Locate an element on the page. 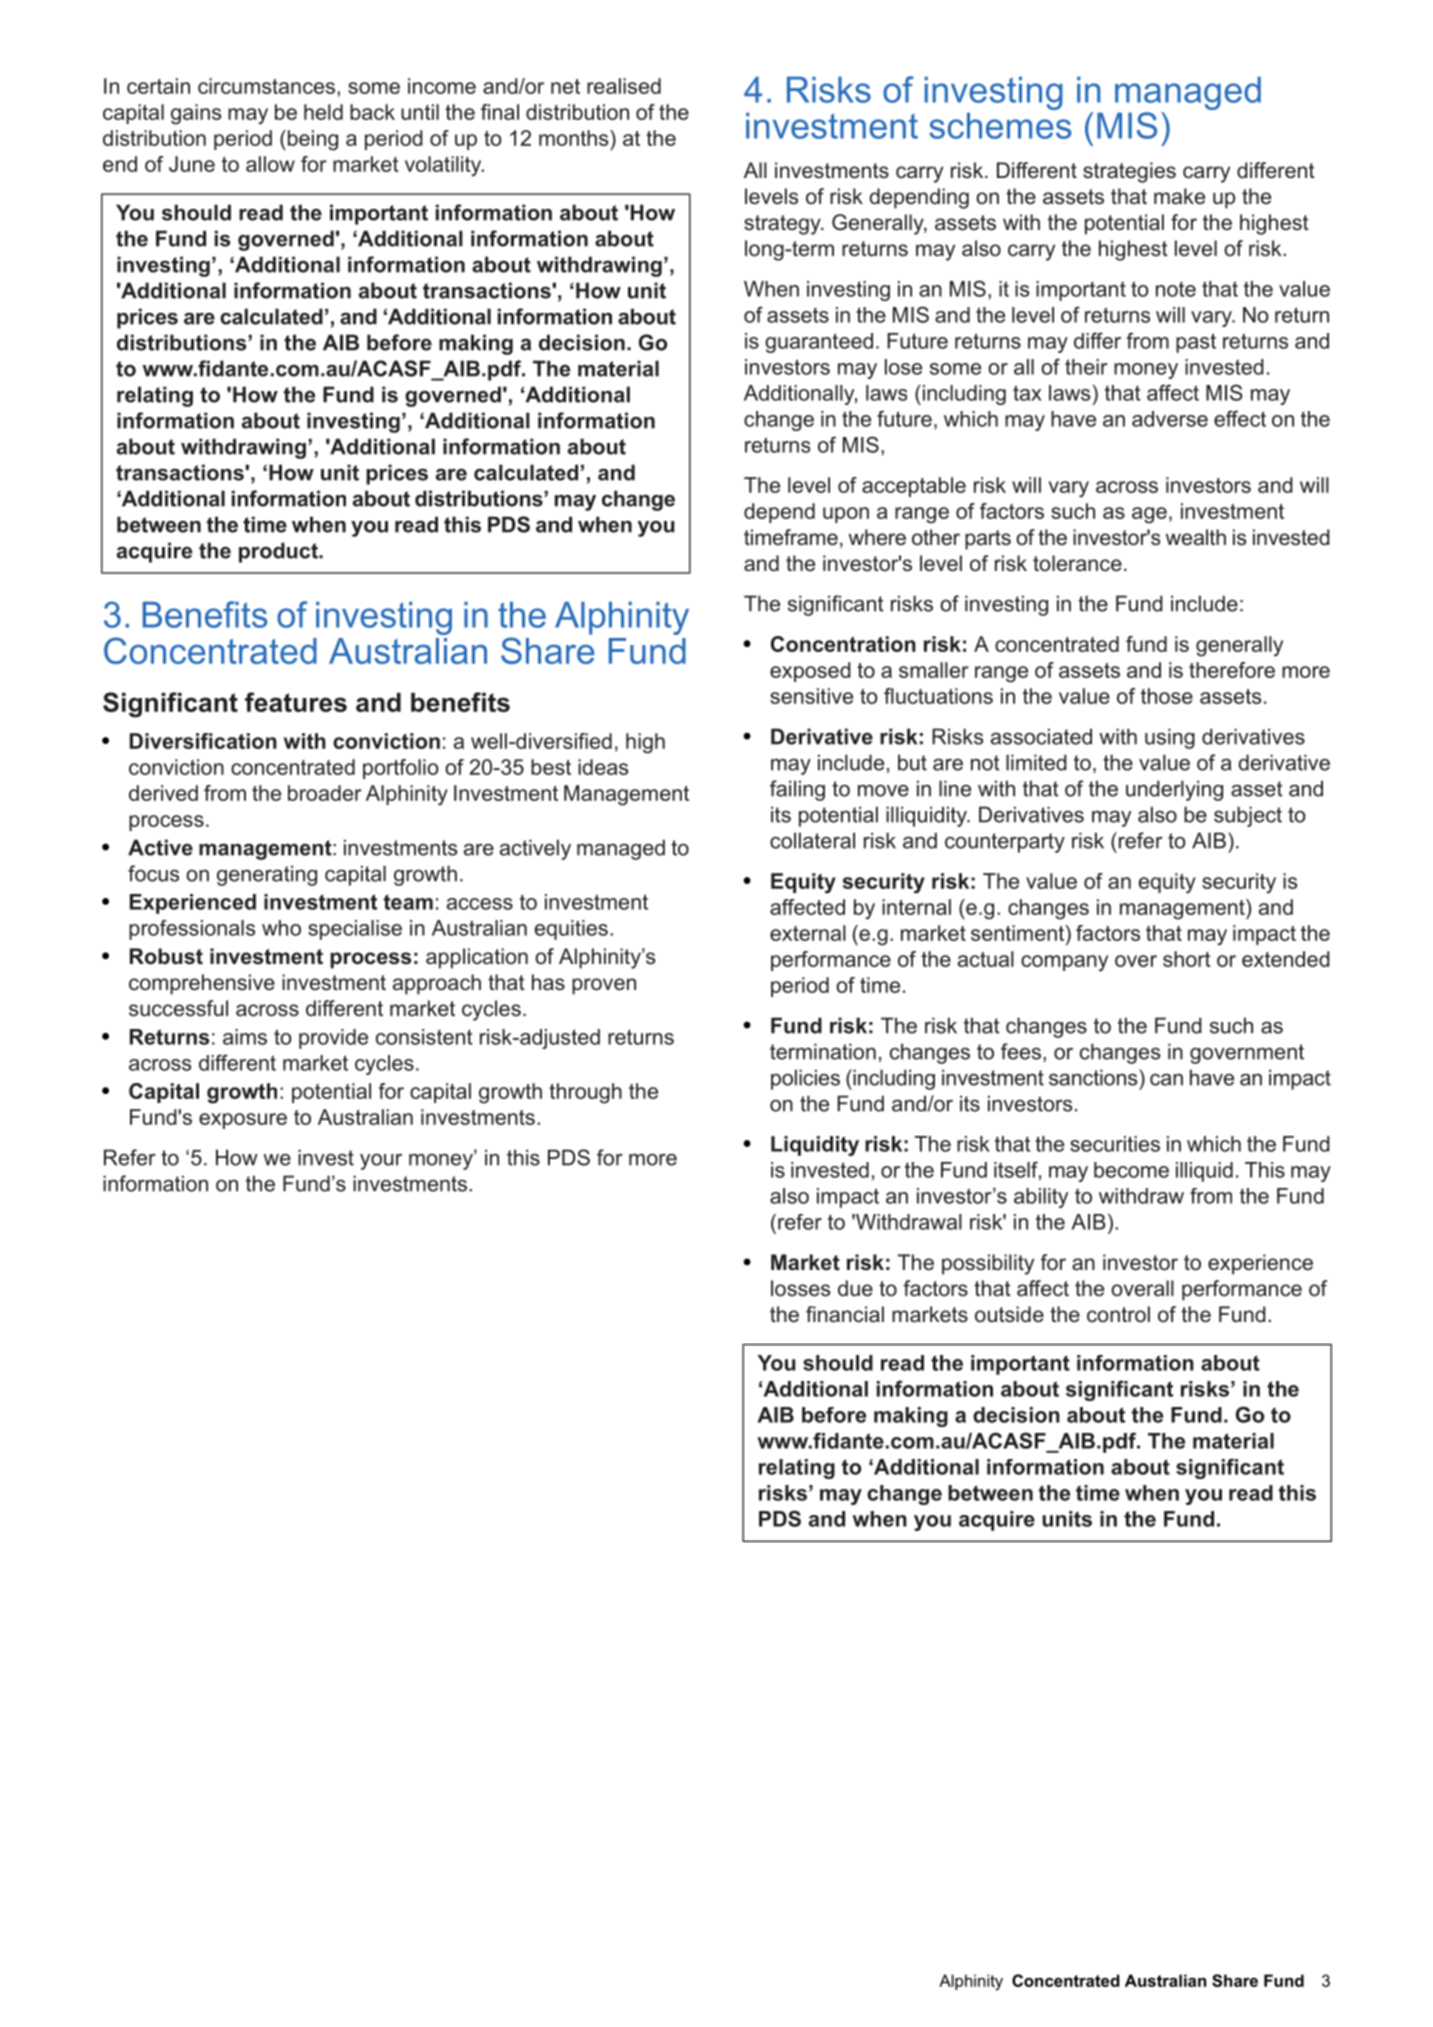 This document has width=1433, height=2027. comprehensive is located at coordinates (202, 984).
